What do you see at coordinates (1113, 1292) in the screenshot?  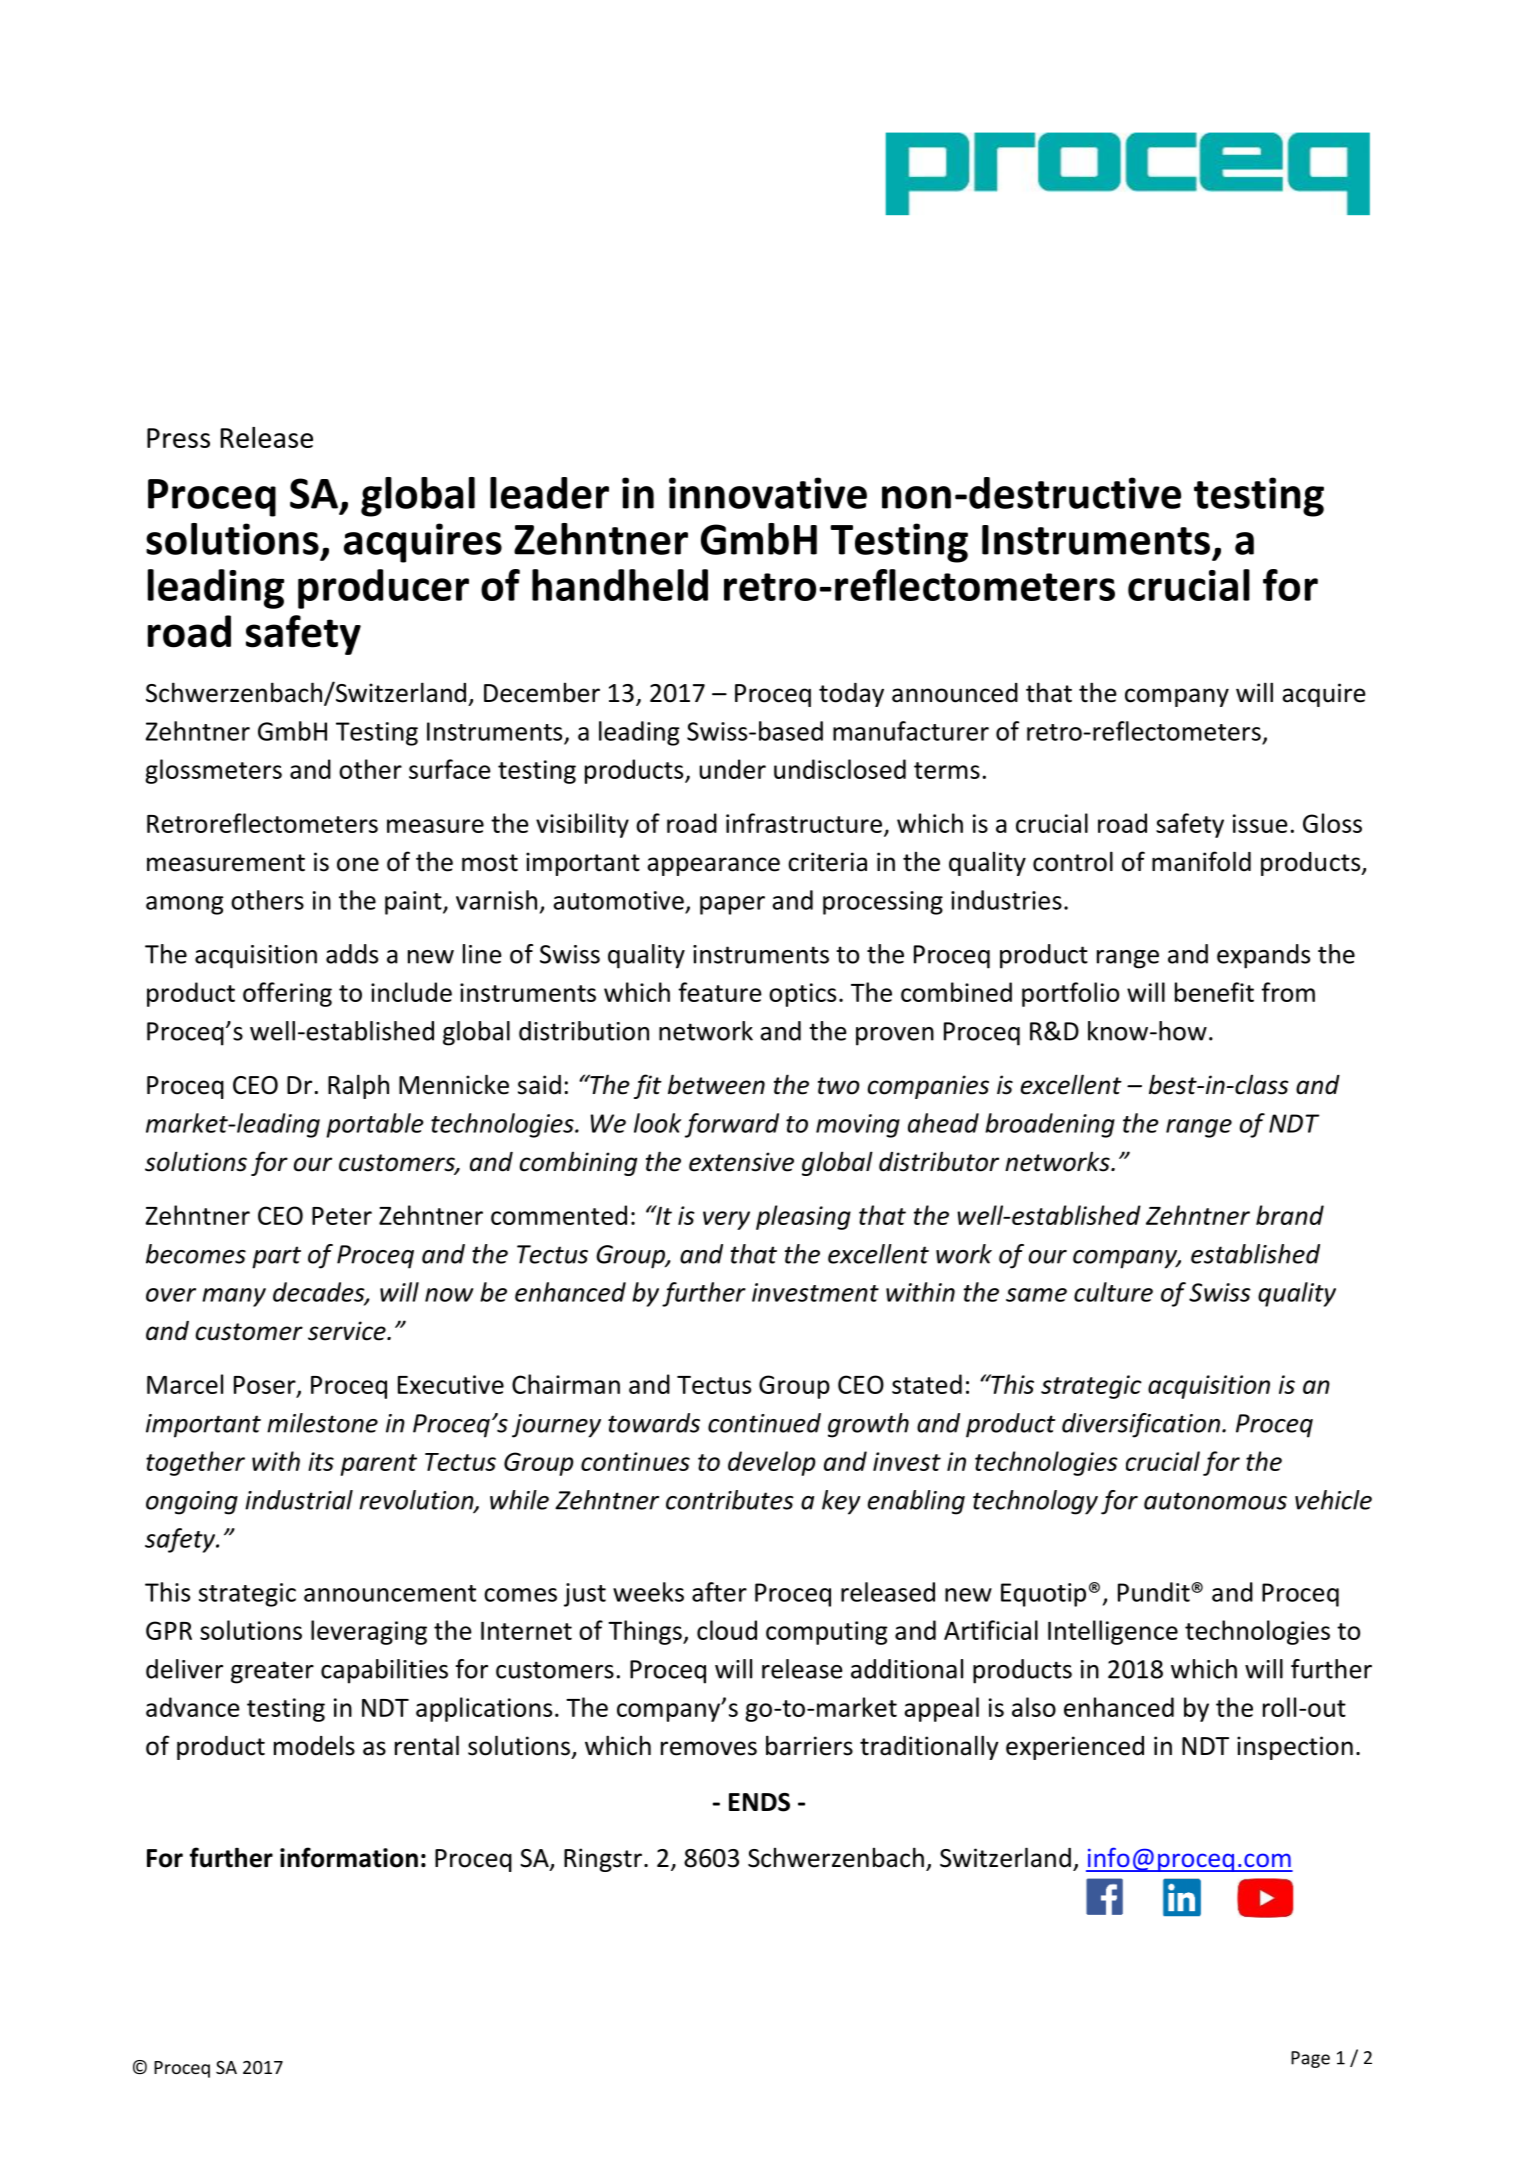 I see `culture` at bounding box center [1113, 1292].
